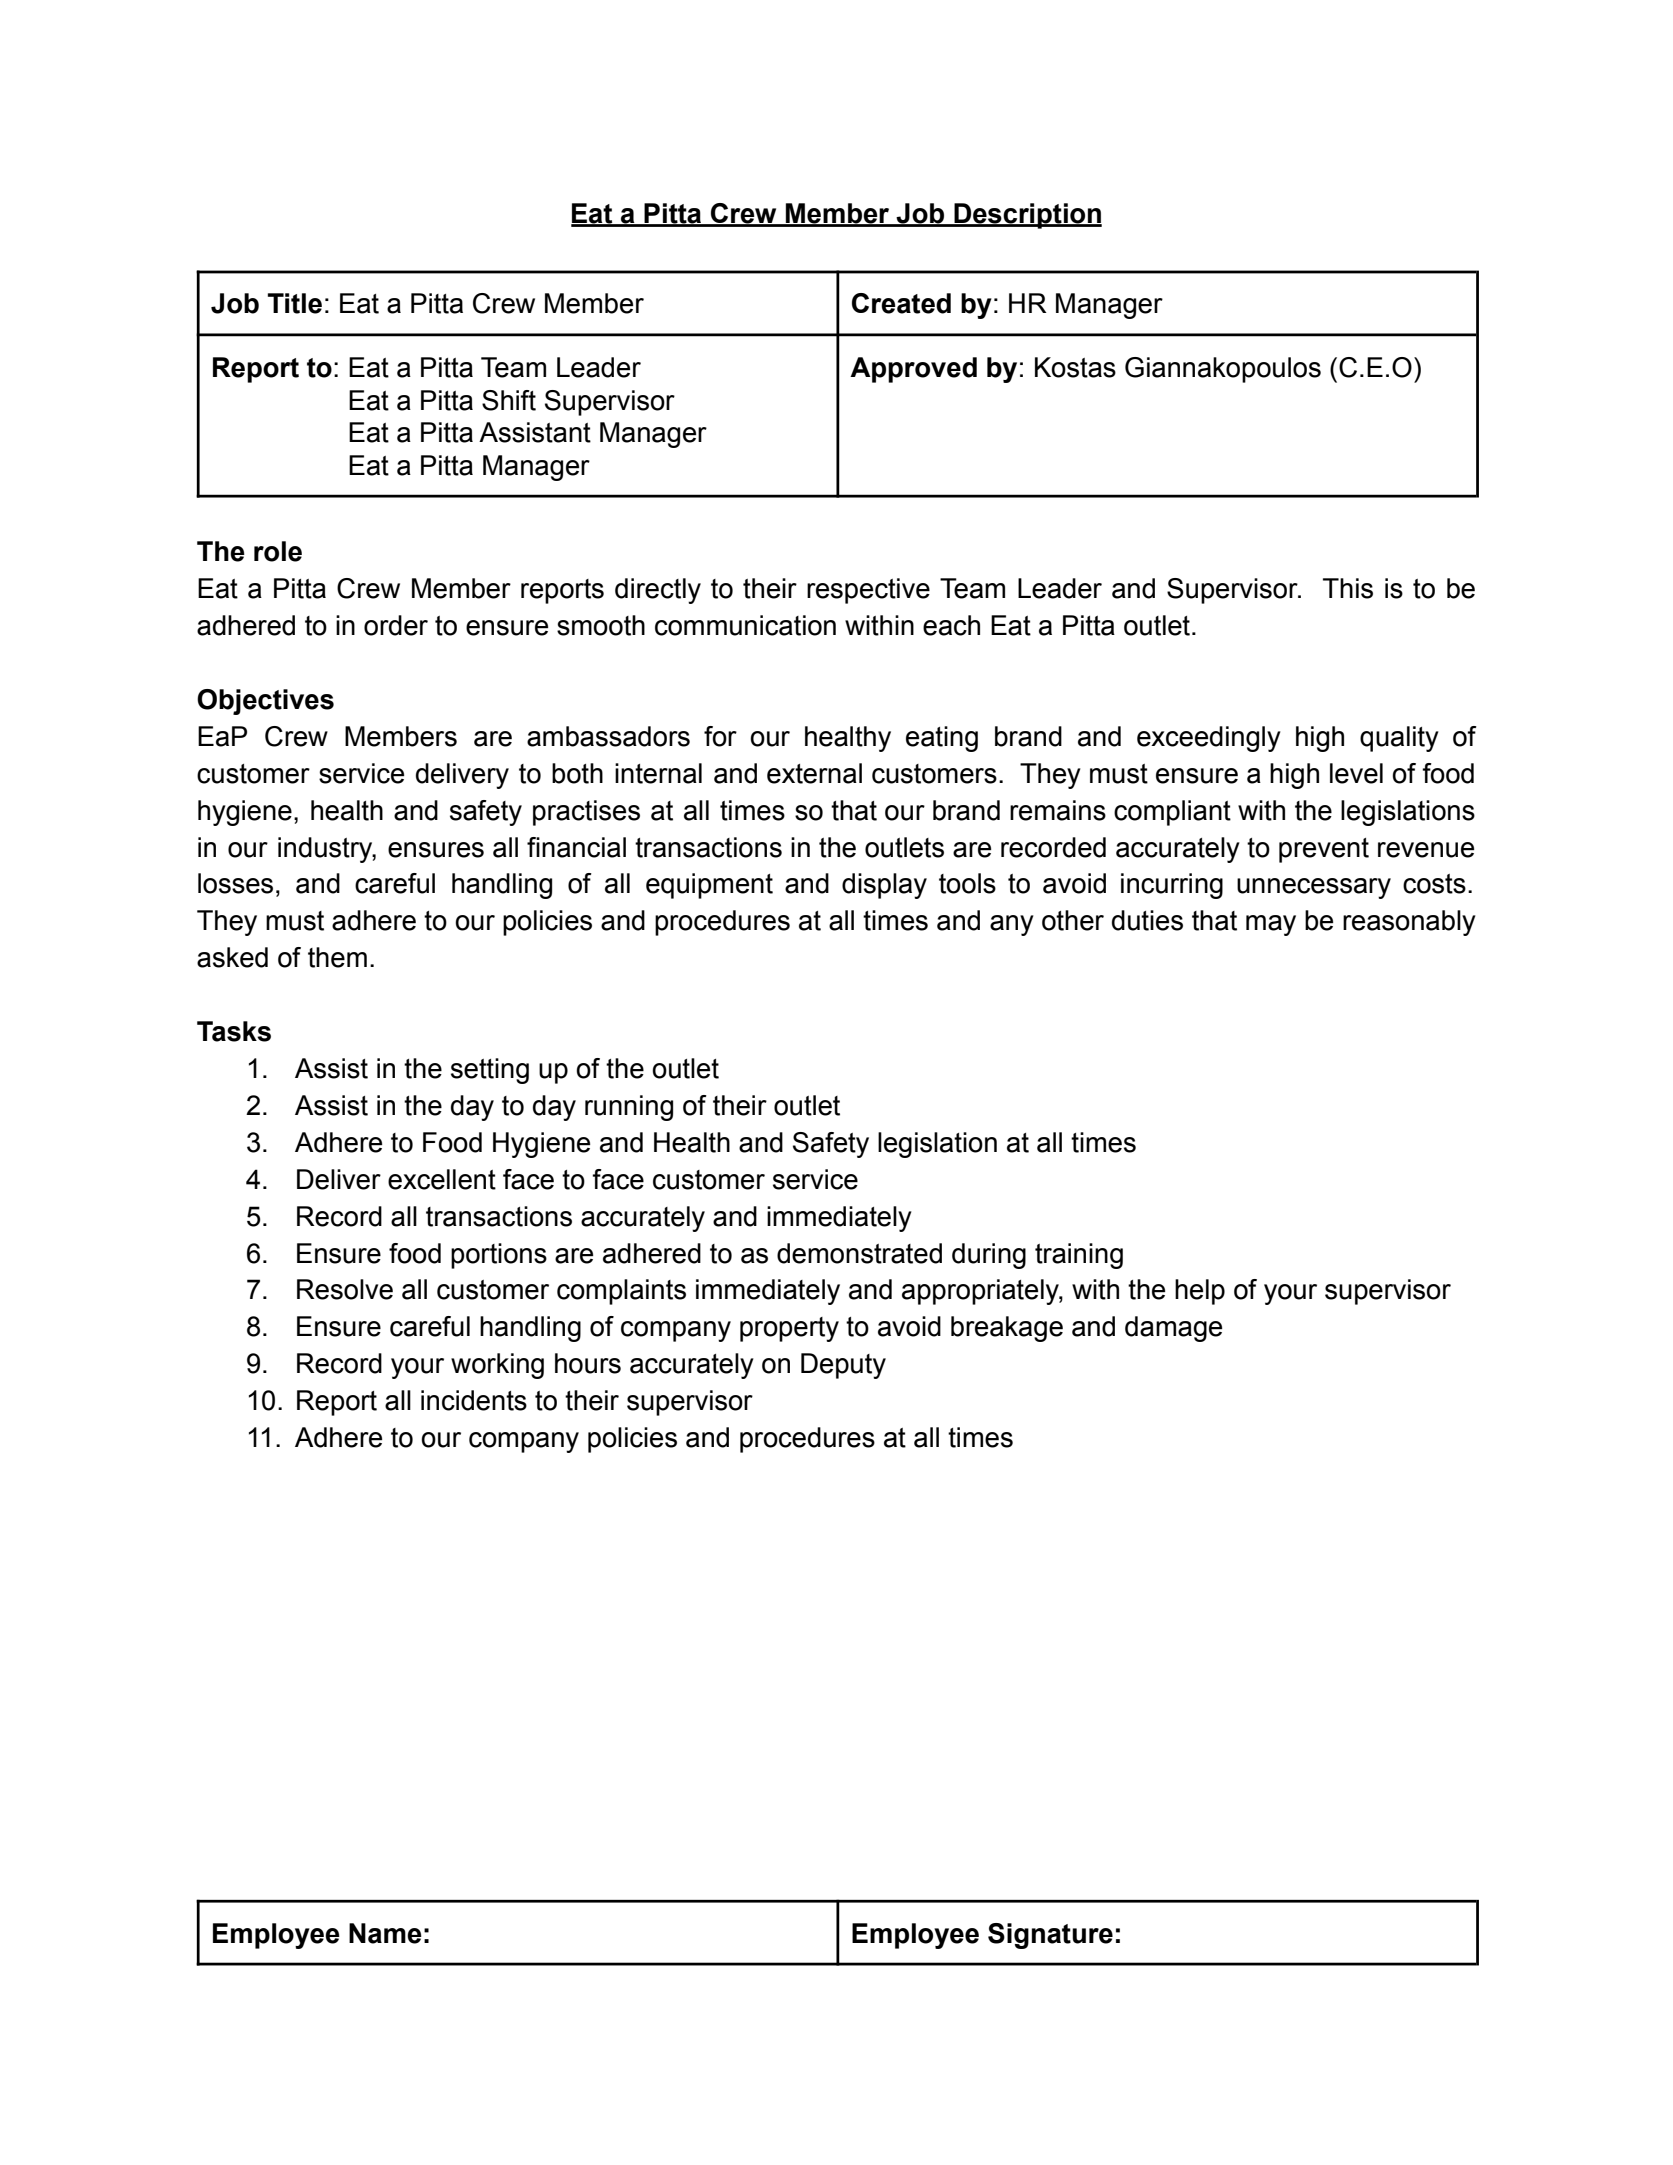 This screenshot has height=2165, width=1673. I want to click on running, so click(629, 1108).
